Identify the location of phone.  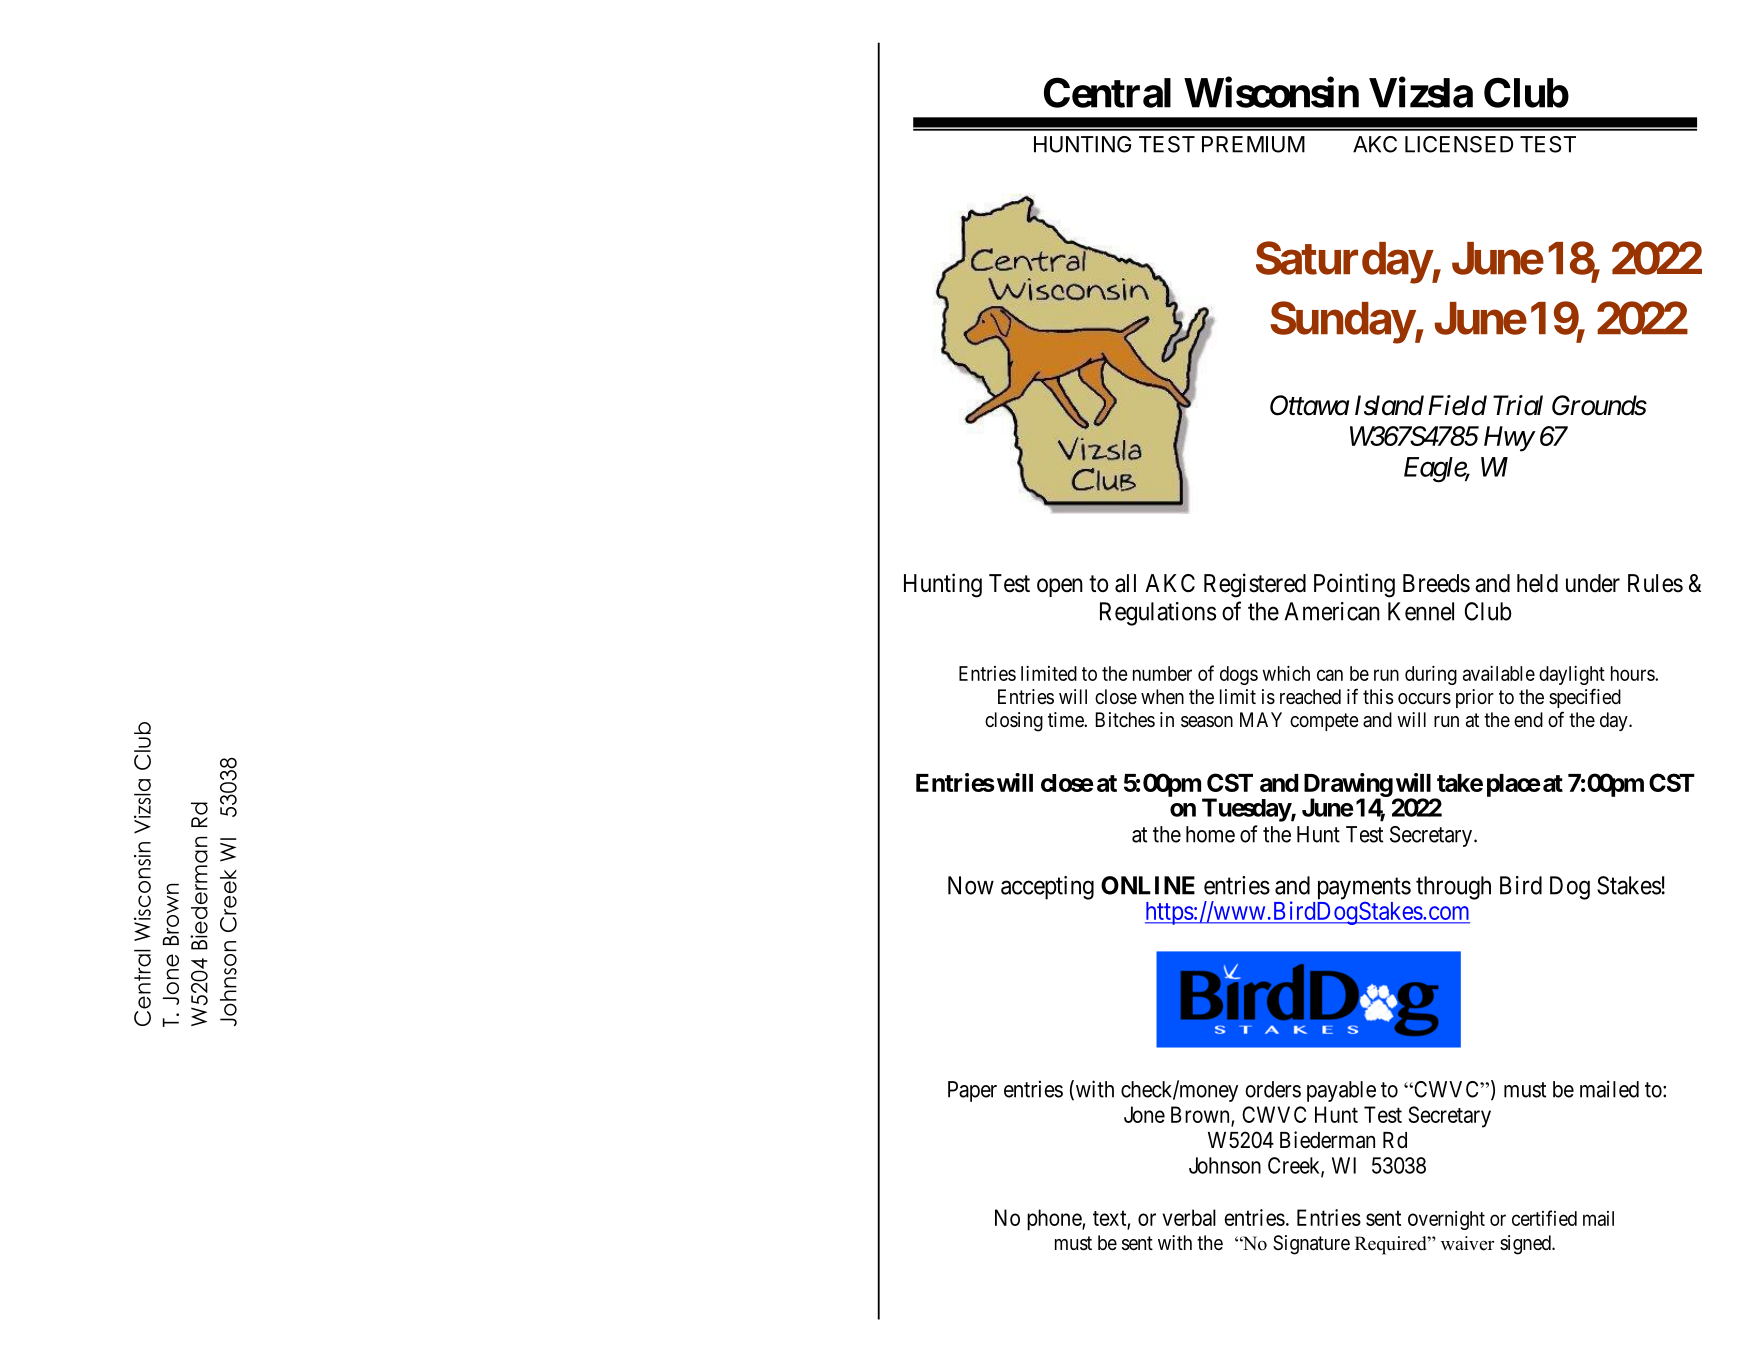
(1055, 1220).
